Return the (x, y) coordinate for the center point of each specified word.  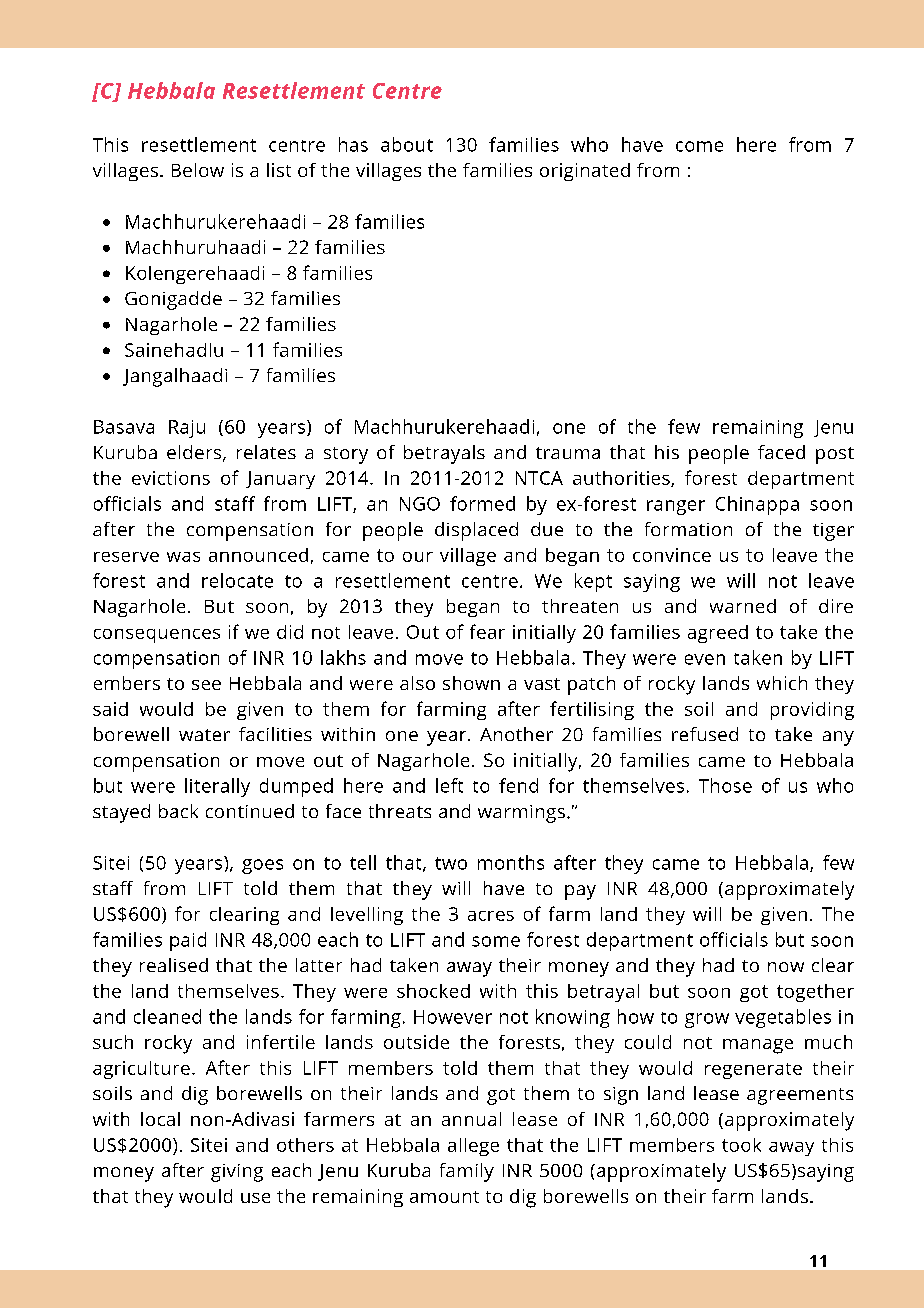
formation (688, 529)
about (407, 144)
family (467, 1172)
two (451, 863)
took (741, 1145)
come (699, 146)
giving (237, 1173)
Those (725, 785)
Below (198, 170)
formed (482, 503)
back (178, 811)
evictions (171, 478)
